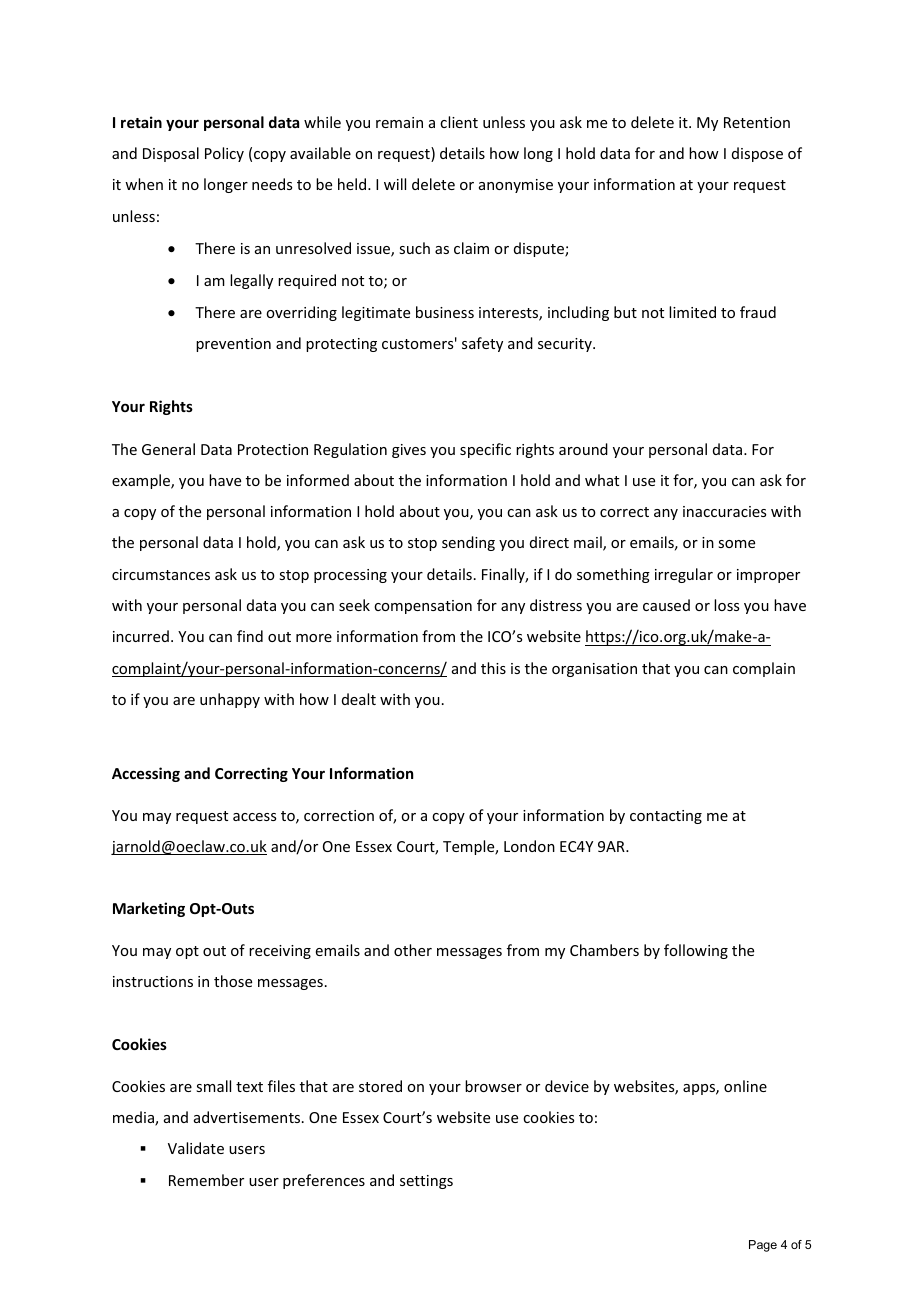  I want to click on Remember, so click(206, 1180).
